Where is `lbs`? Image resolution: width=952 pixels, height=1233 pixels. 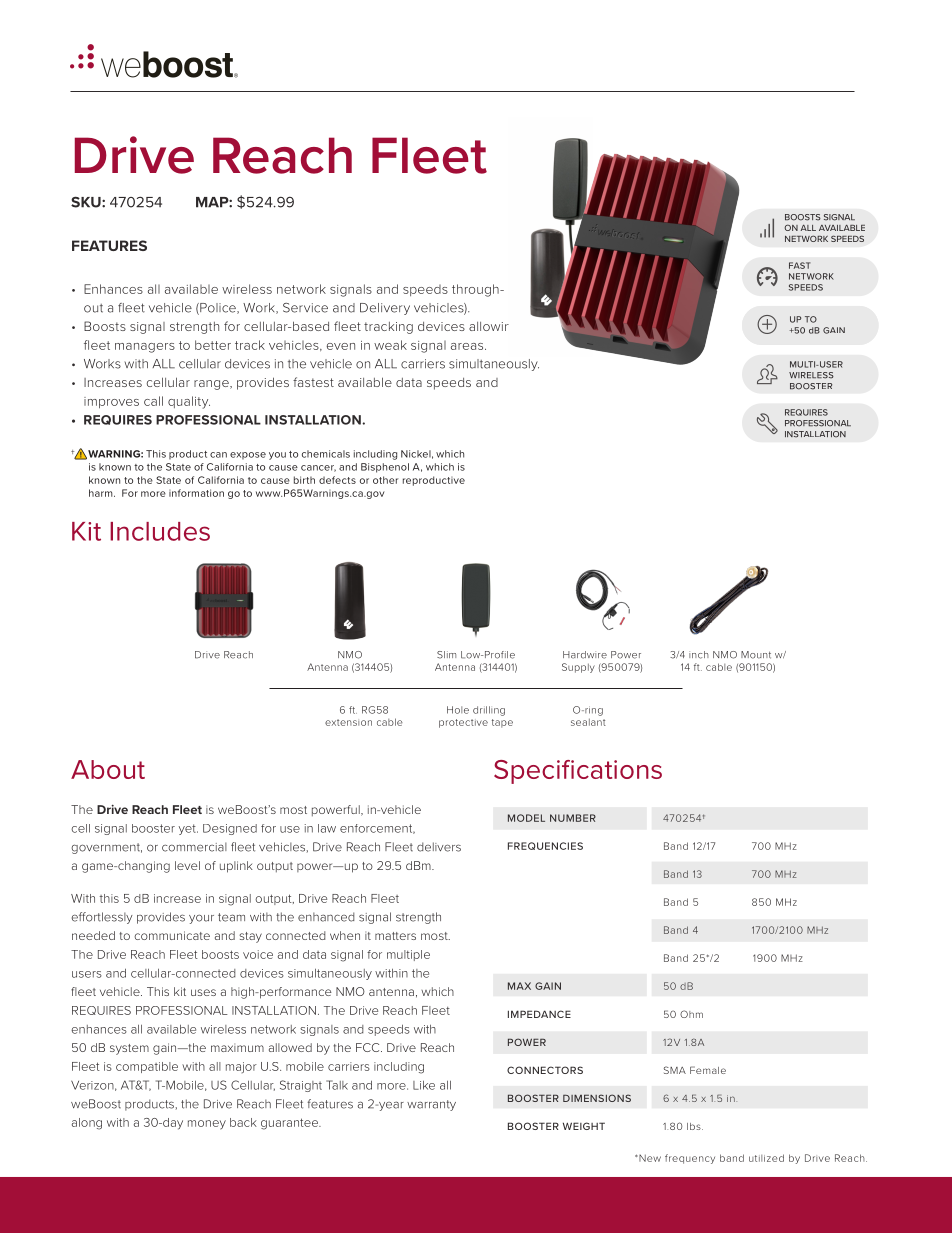 lbs is located at coordinates (695, 1126).
